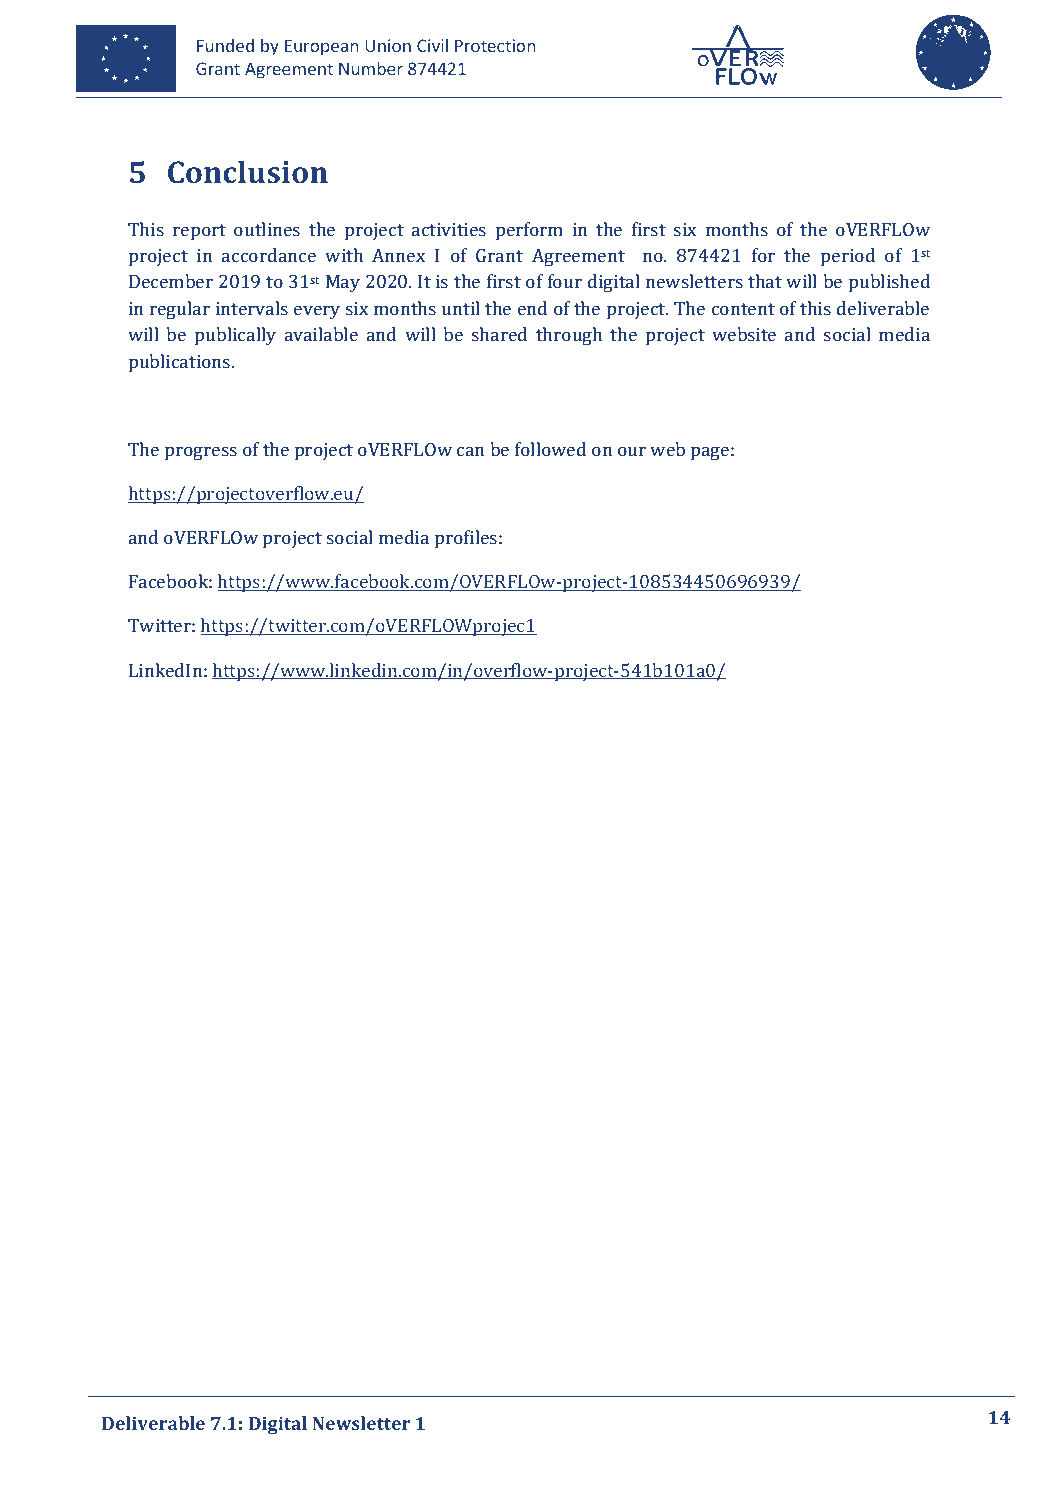 This screenshot has height=1497, width=1059. Describe the element at coordinates (848, 257) in the screenshot. I see `period` at that location.
